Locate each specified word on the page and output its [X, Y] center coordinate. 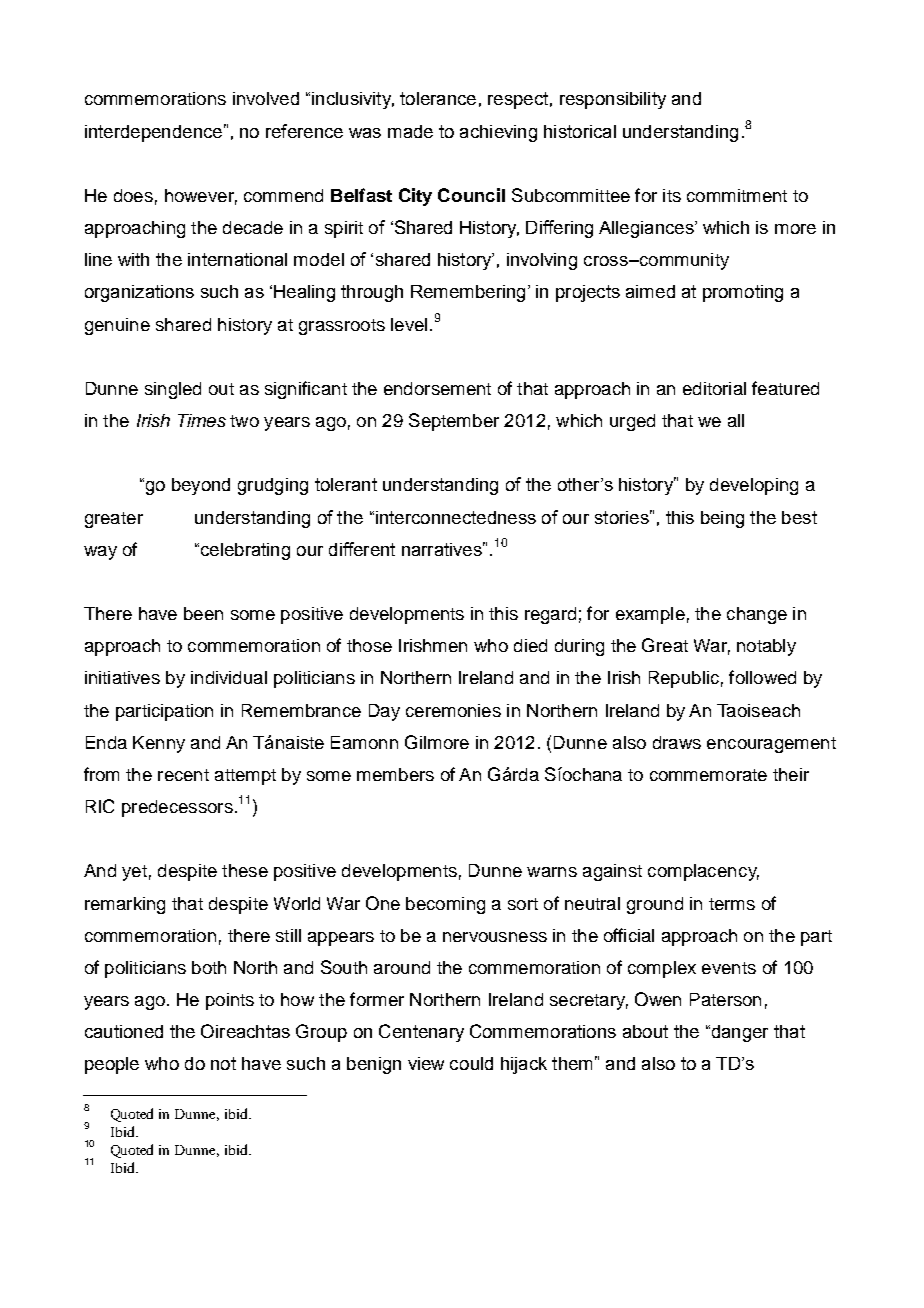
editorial [714, 388]
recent [183, 775]
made [410, 131]
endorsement [437, 388]
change [757, 615]
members [395, 774]
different [362, 549]
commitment [737, 195]
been [203, 613]
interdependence [153, 133]
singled [173, 390]
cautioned [124, 1031]
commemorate [708, 775]
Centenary [421, 1033]
